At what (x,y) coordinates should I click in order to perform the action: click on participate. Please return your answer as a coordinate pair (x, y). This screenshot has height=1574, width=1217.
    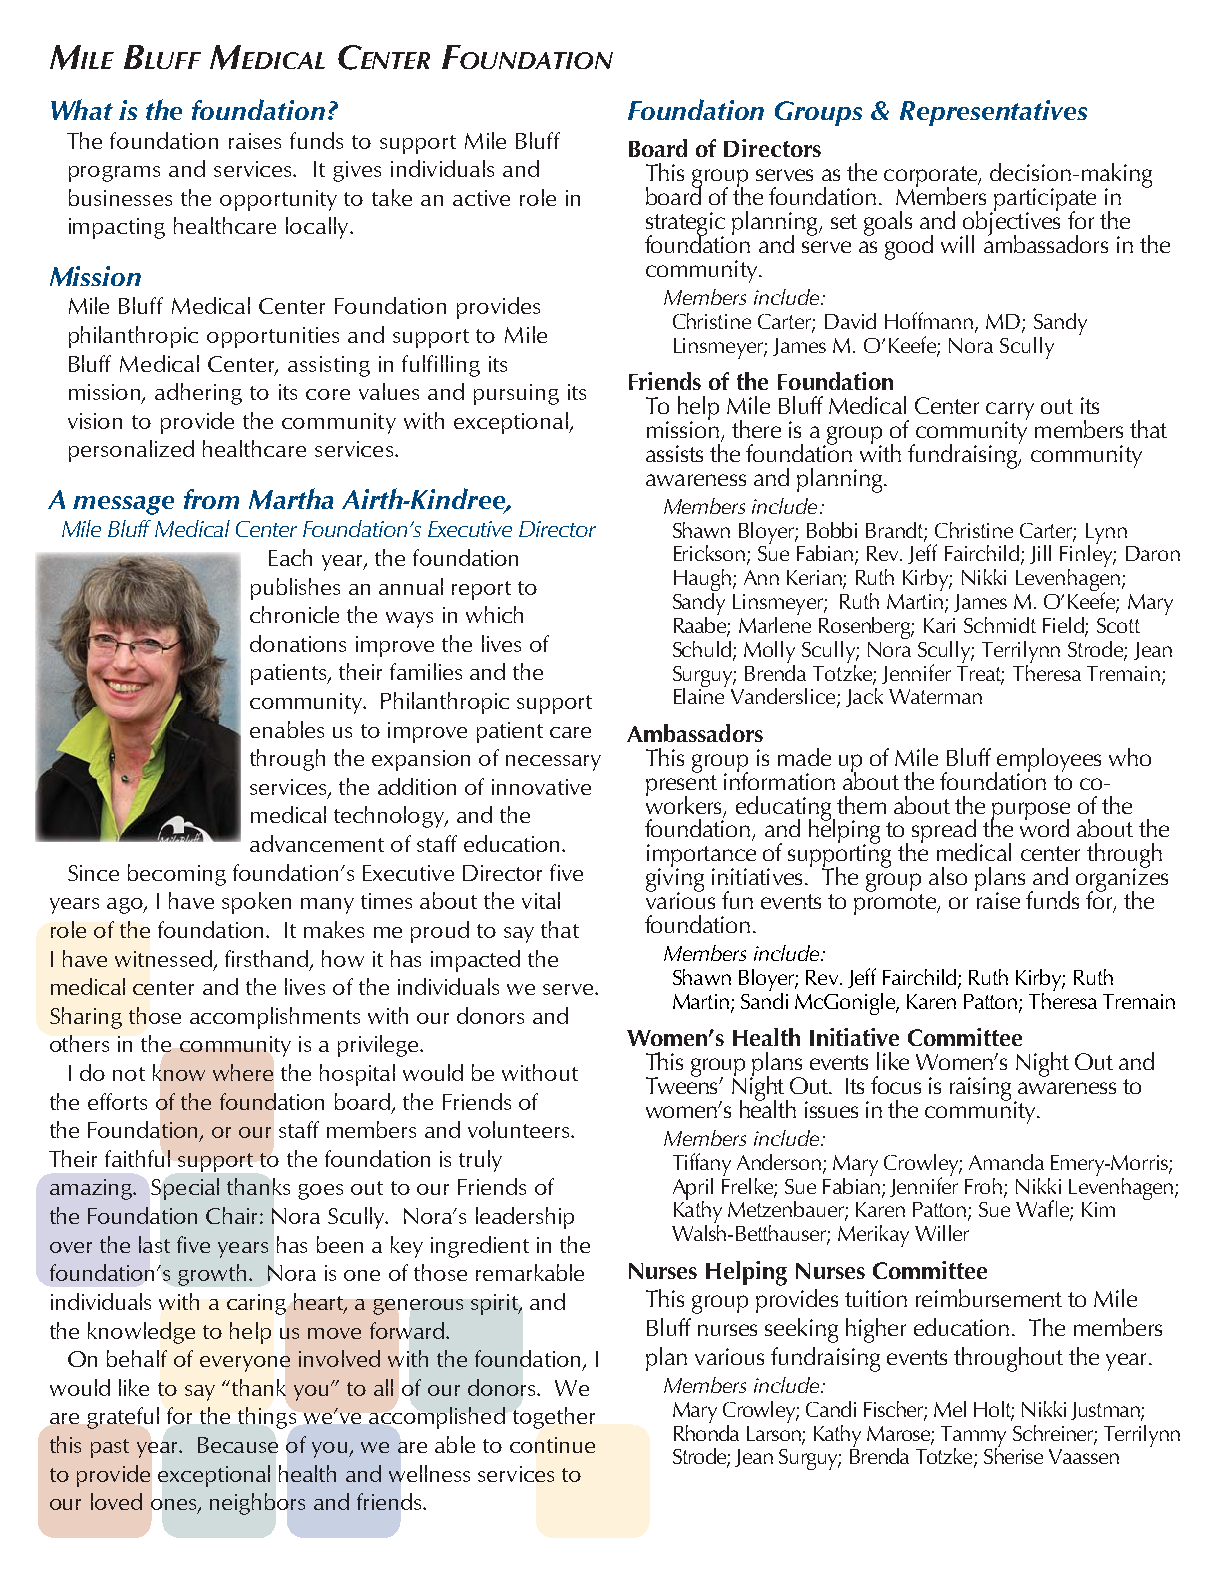
    Looking at the image, I should click on (1044, 201).
